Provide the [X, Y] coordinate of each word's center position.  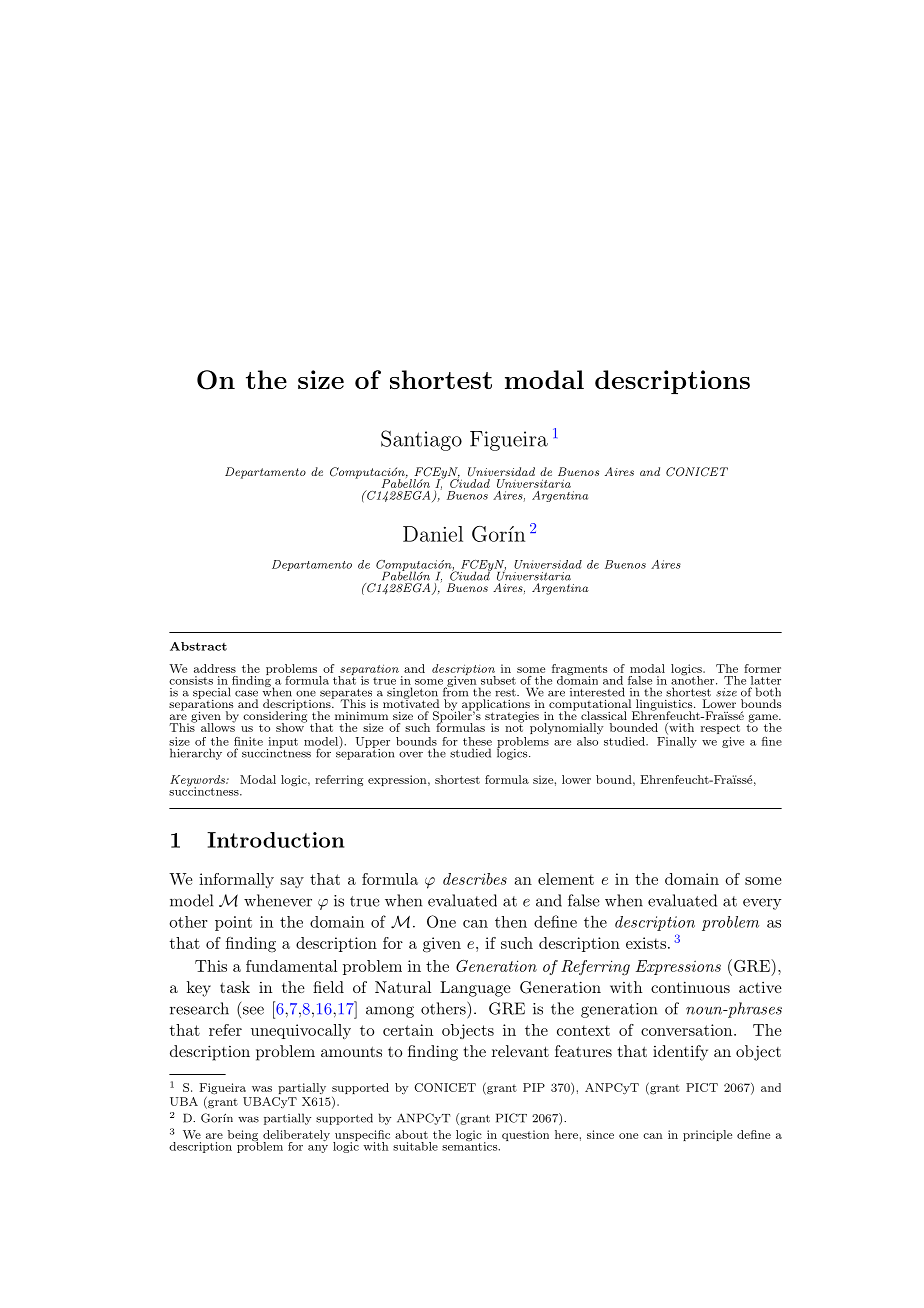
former [762, 668]
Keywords [198, 782]
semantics [470, 1145]
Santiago [421, 440]
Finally [677, 742]
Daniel [433, 534]
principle [707, 1135]
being [243, 1137]
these [477, 741]
